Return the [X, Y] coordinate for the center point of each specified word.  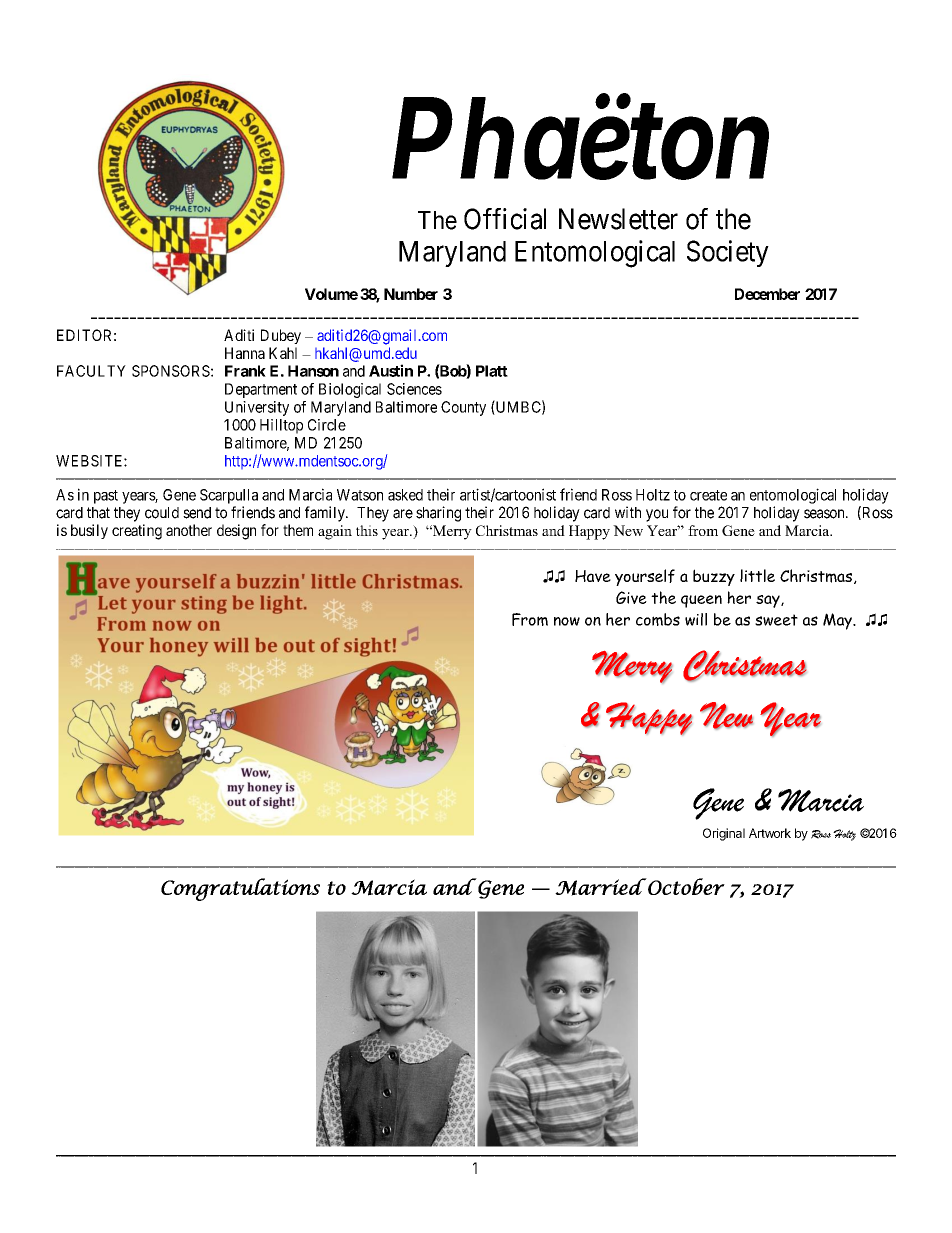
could [162, 513]
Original [724, 834]
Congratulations [240, 889]
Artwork [770, 833]
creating [137, 532]
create [708, 495]
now [567, 621]
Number [411, 294]
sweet [776, 620]
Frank [245, 371]
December [767, 294]
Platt [492, 371]
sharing [438, 514]
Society [728, 253]
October [685, 886]
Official [505, 219]
